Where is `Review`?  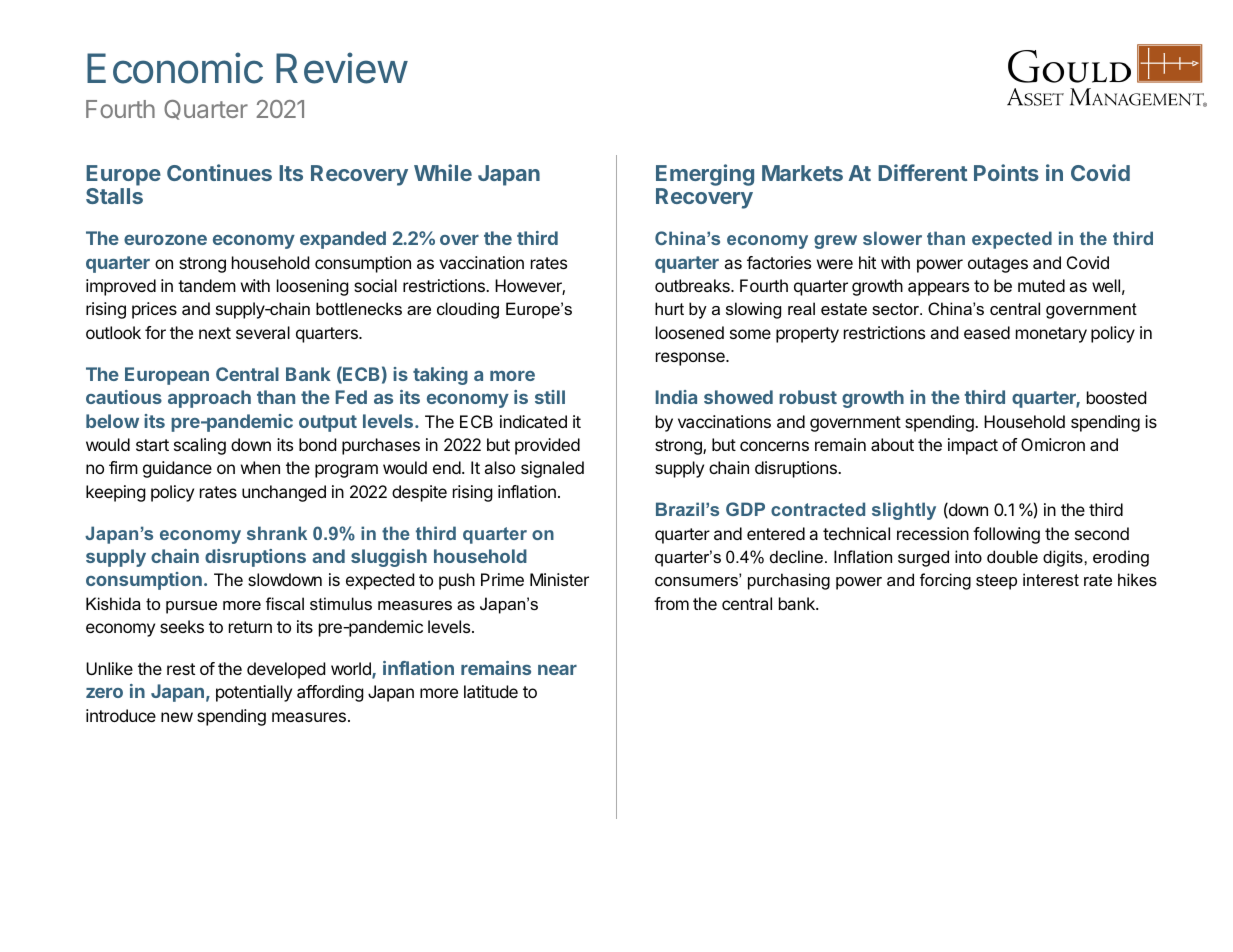 Review is located at coordinates (342, 68).
